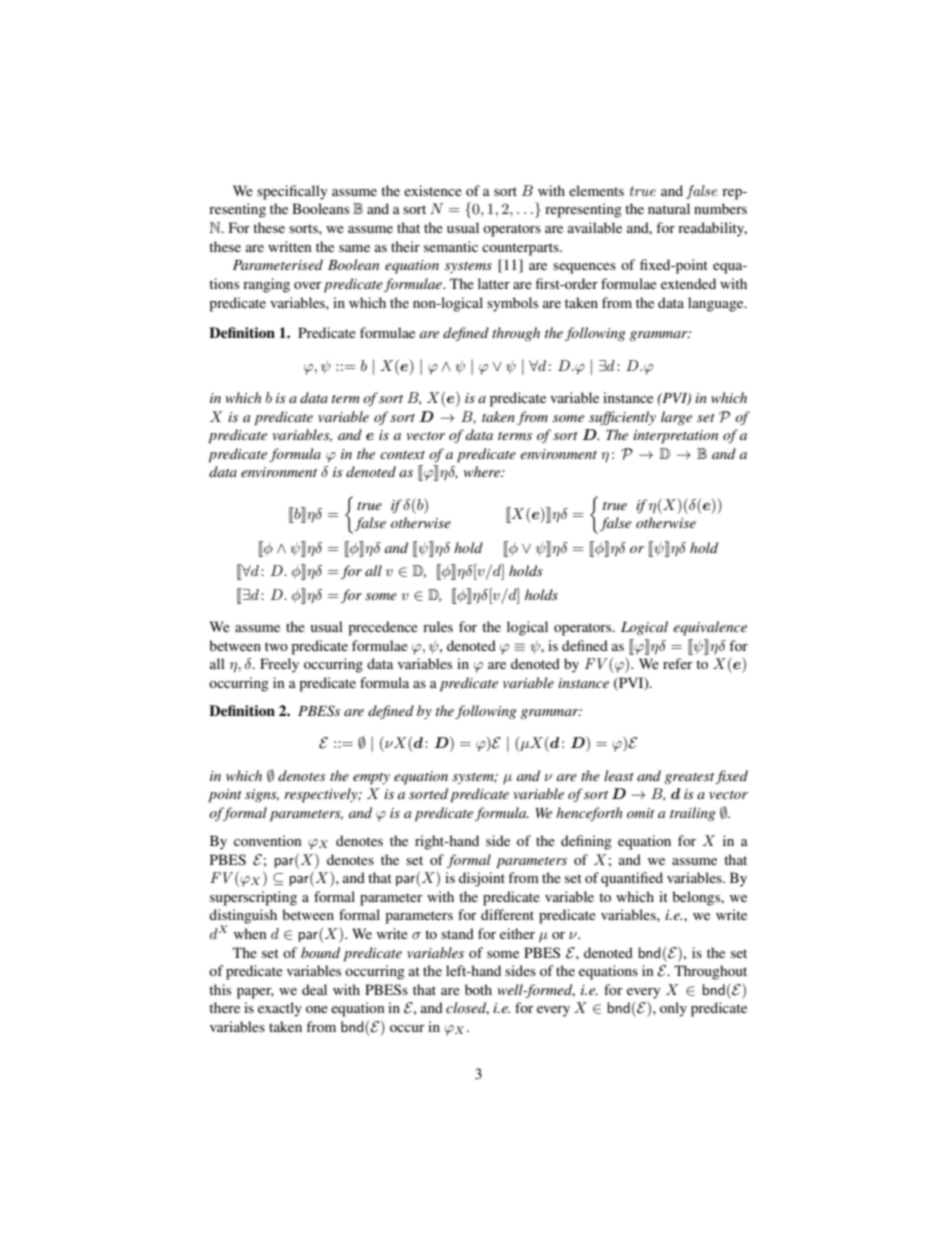 The image size is (952, 1233). Describe the element at coordinates (268, 840) in the image. I see `convention` at that location.
